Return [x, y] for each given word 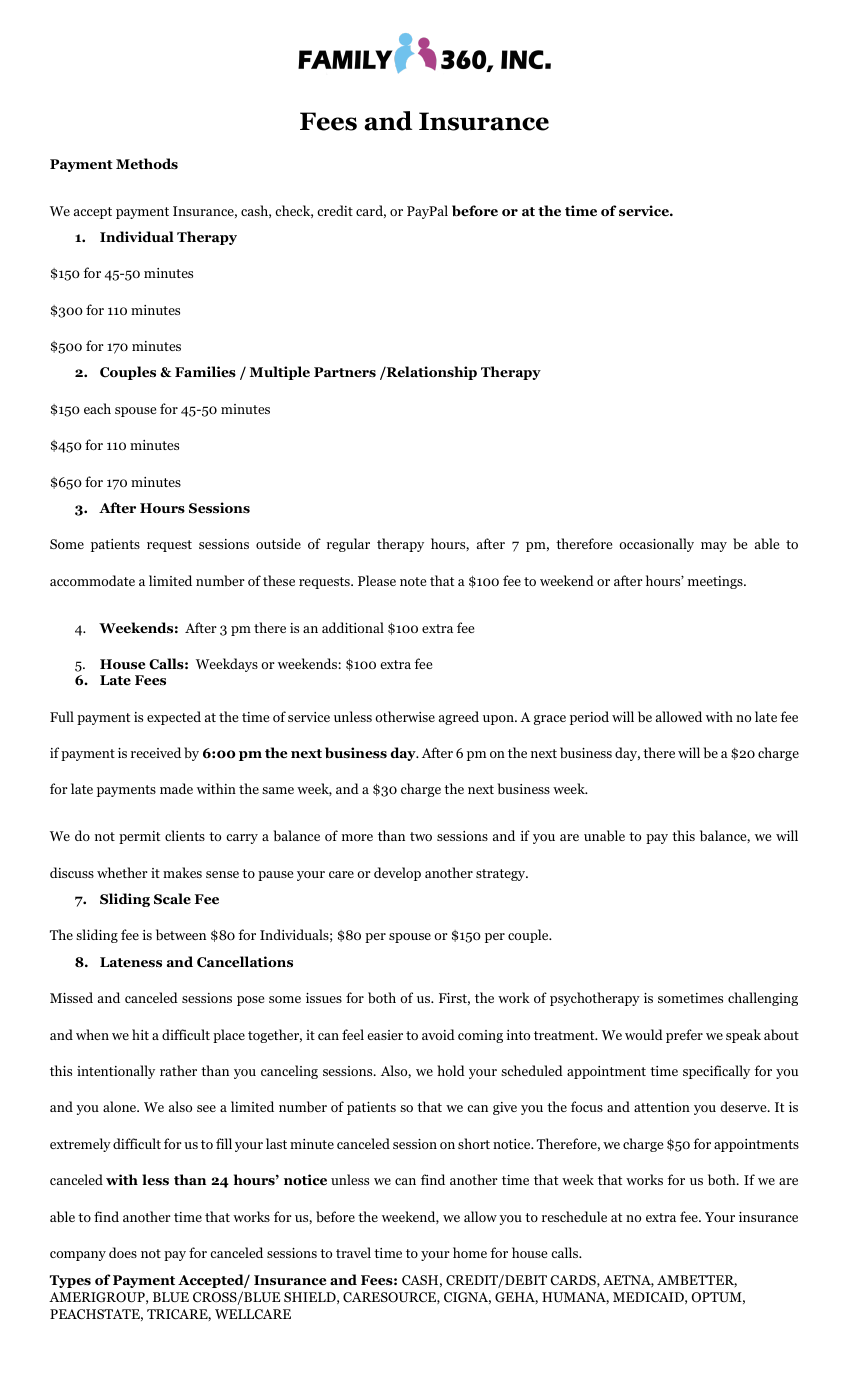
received [156, 752]
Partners [345, 372]
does [123, 1252]
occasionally [656, 545]
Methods [147, 164]
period [589, 718]
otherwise [405, 716]
